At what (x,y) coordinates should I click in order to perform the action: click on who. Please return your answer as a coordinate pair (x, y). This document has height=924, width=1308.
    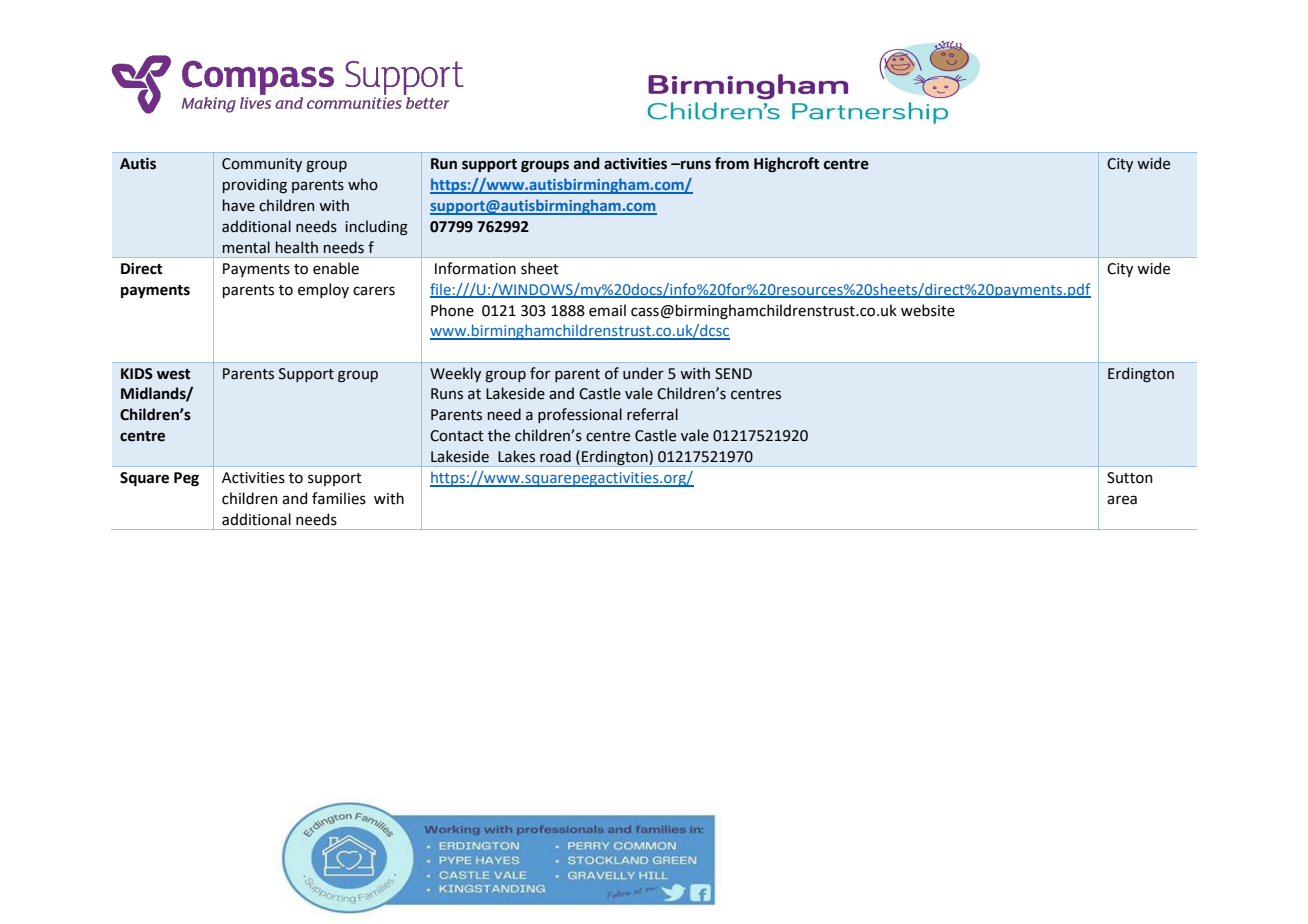
    Looking at the image, I should click on (363, 184).
